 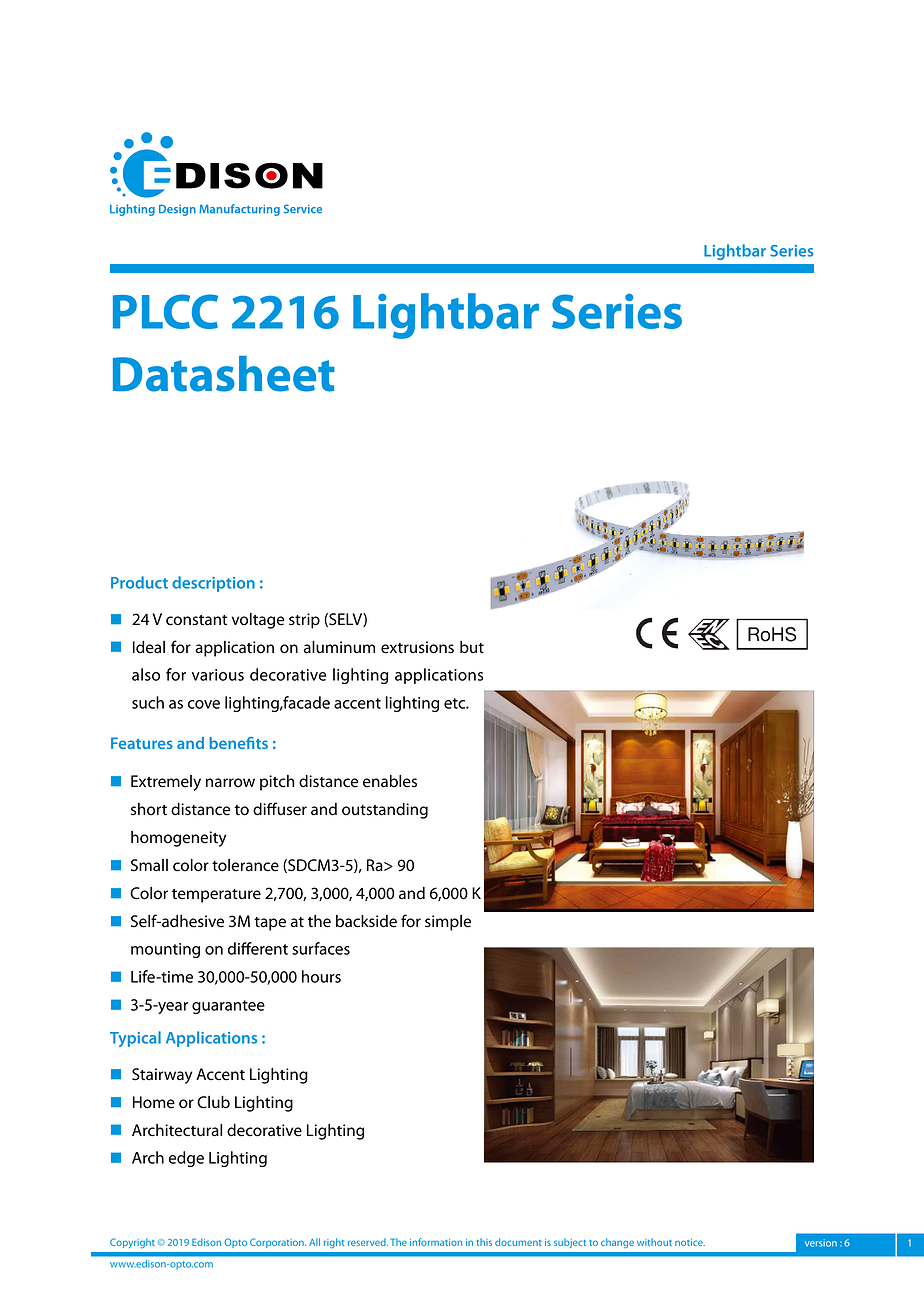 What do you see at coordinates (472, 647) in the document?
I see `but` at bounding box center [472, 647].
